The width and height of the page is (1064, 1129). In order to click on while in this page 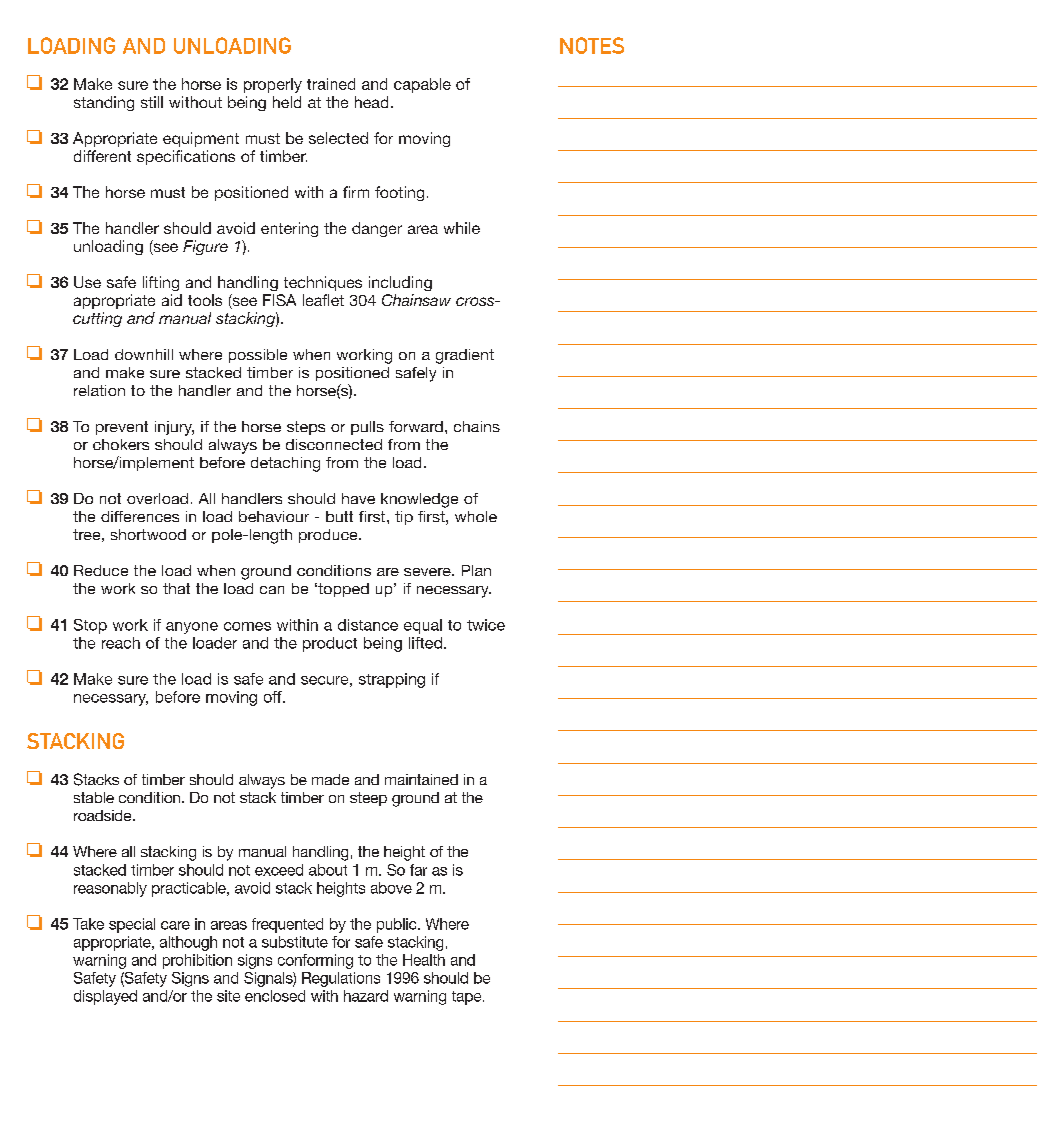, I will do `click(462, 228)`.
